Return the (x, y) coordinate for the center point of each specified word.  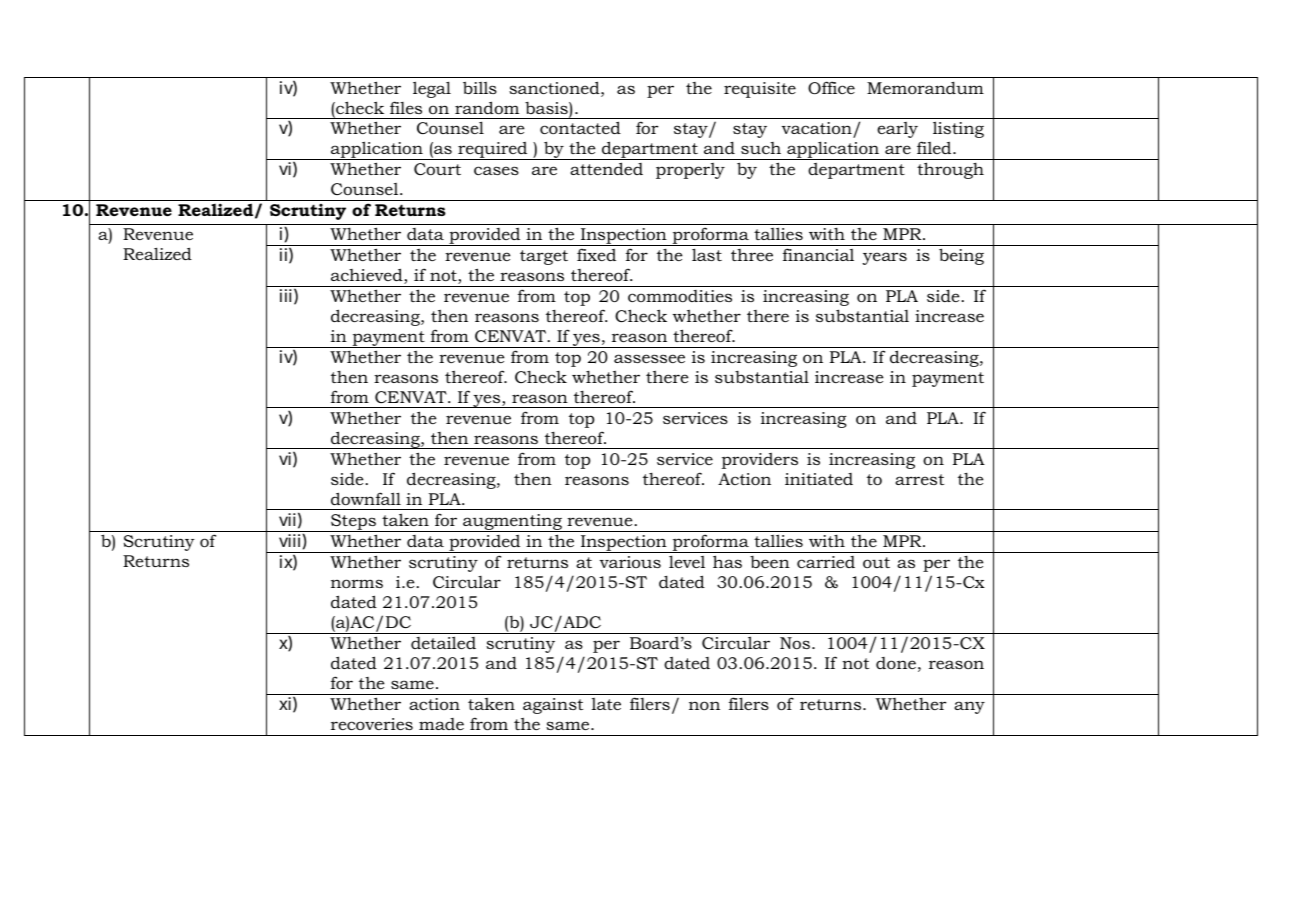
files (406, 107)
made (441, 724)
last (707, 254)
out (876, 562)
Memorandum (925, 88)
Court (437, 169)
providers (760, 461)
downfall (366, 498)
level (687, 561)
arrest (919, 479)
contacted (580, 127)
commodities (680, 296)
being (961, 256)
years (884, 258)
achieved (368, 276)
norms (357, 583)
